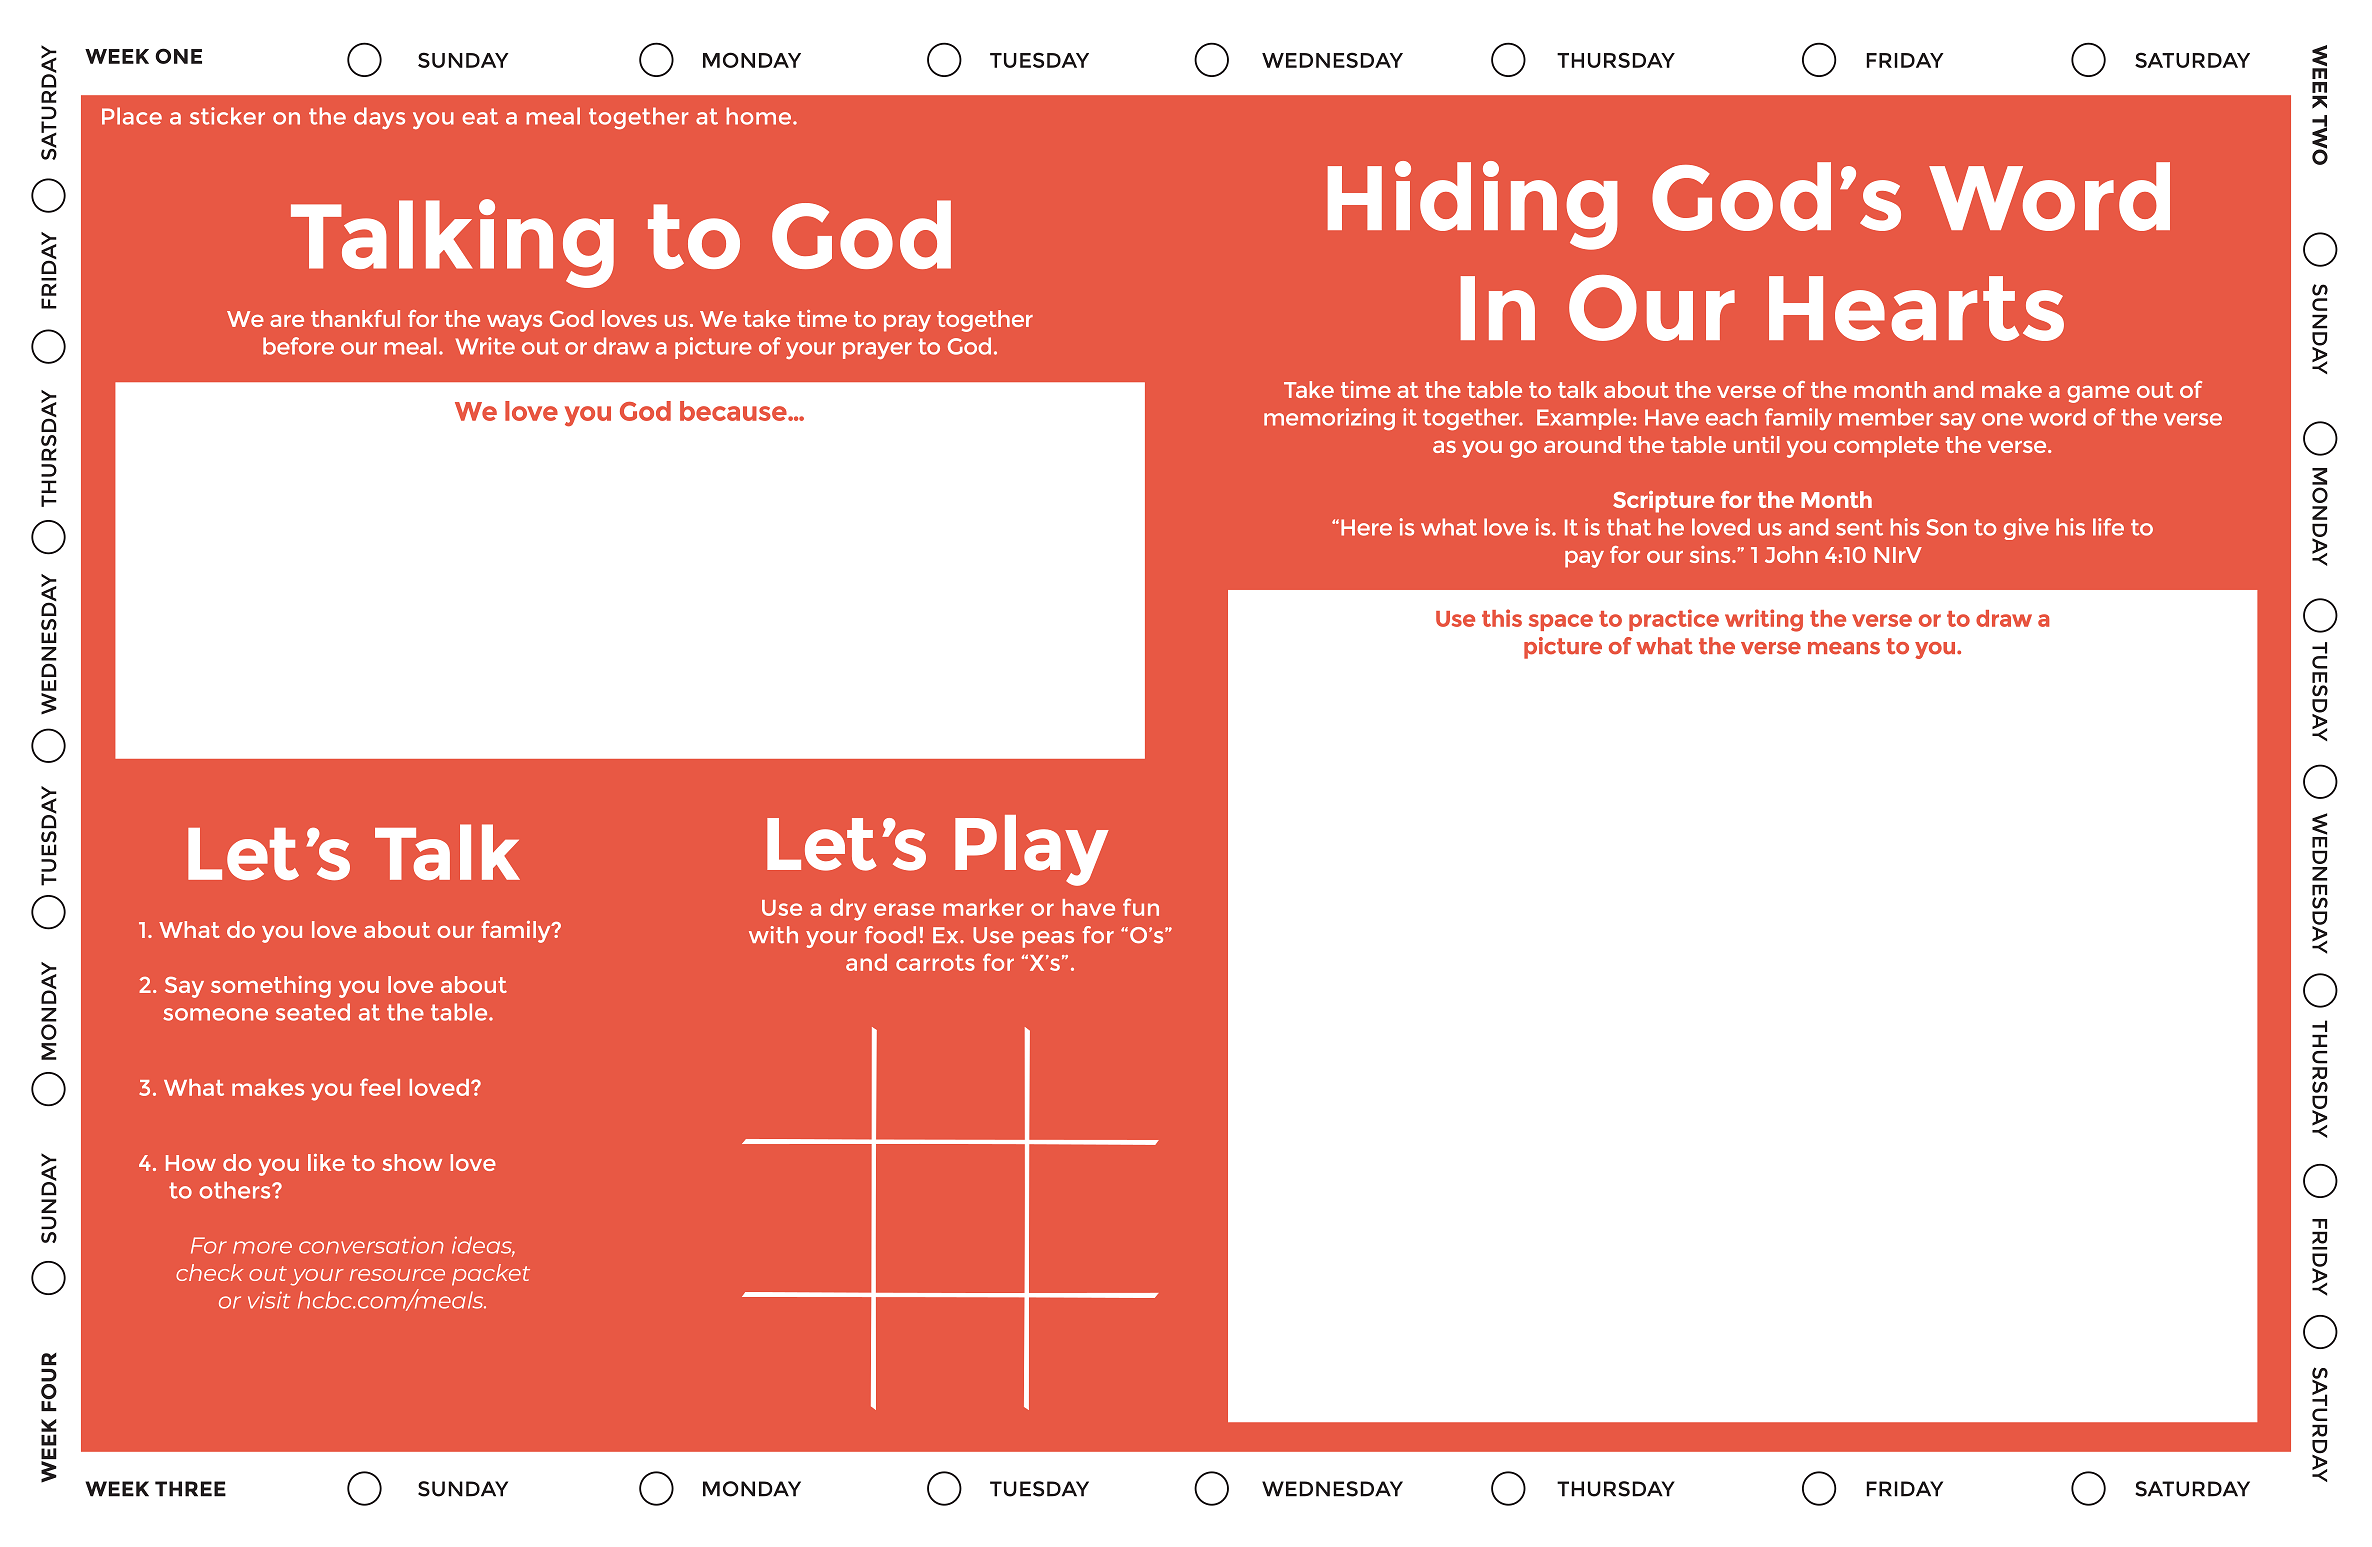 This screenshot has height=1547, width=2372. Describe the element at coordinates (1844, 648) in the screenshot. I see `means` at that location.
